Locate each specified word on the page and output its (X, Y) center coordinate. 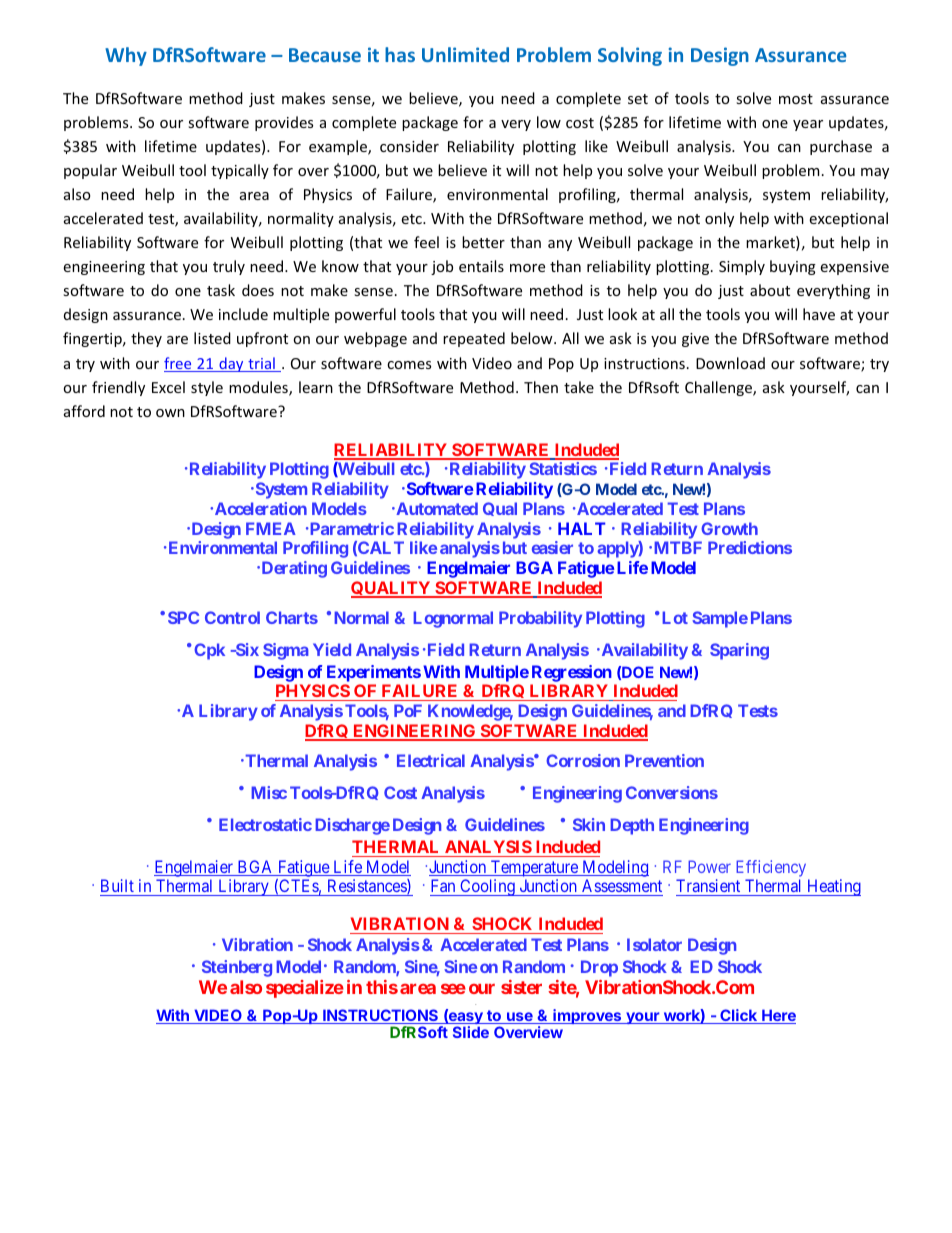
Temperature (534, 868)
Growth (729, 528)
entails (481, 266)
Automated (436, 508)
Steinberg (237, 968)
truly (229, 267)
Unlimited (465, 54)
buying (793, 267)
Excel (168, 387)
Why (126, 56)
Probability (540, 619)
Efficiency (771, 868)
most (796, 99)
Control (232, 617)
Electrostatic (265, 824)
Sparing (739, 651)
